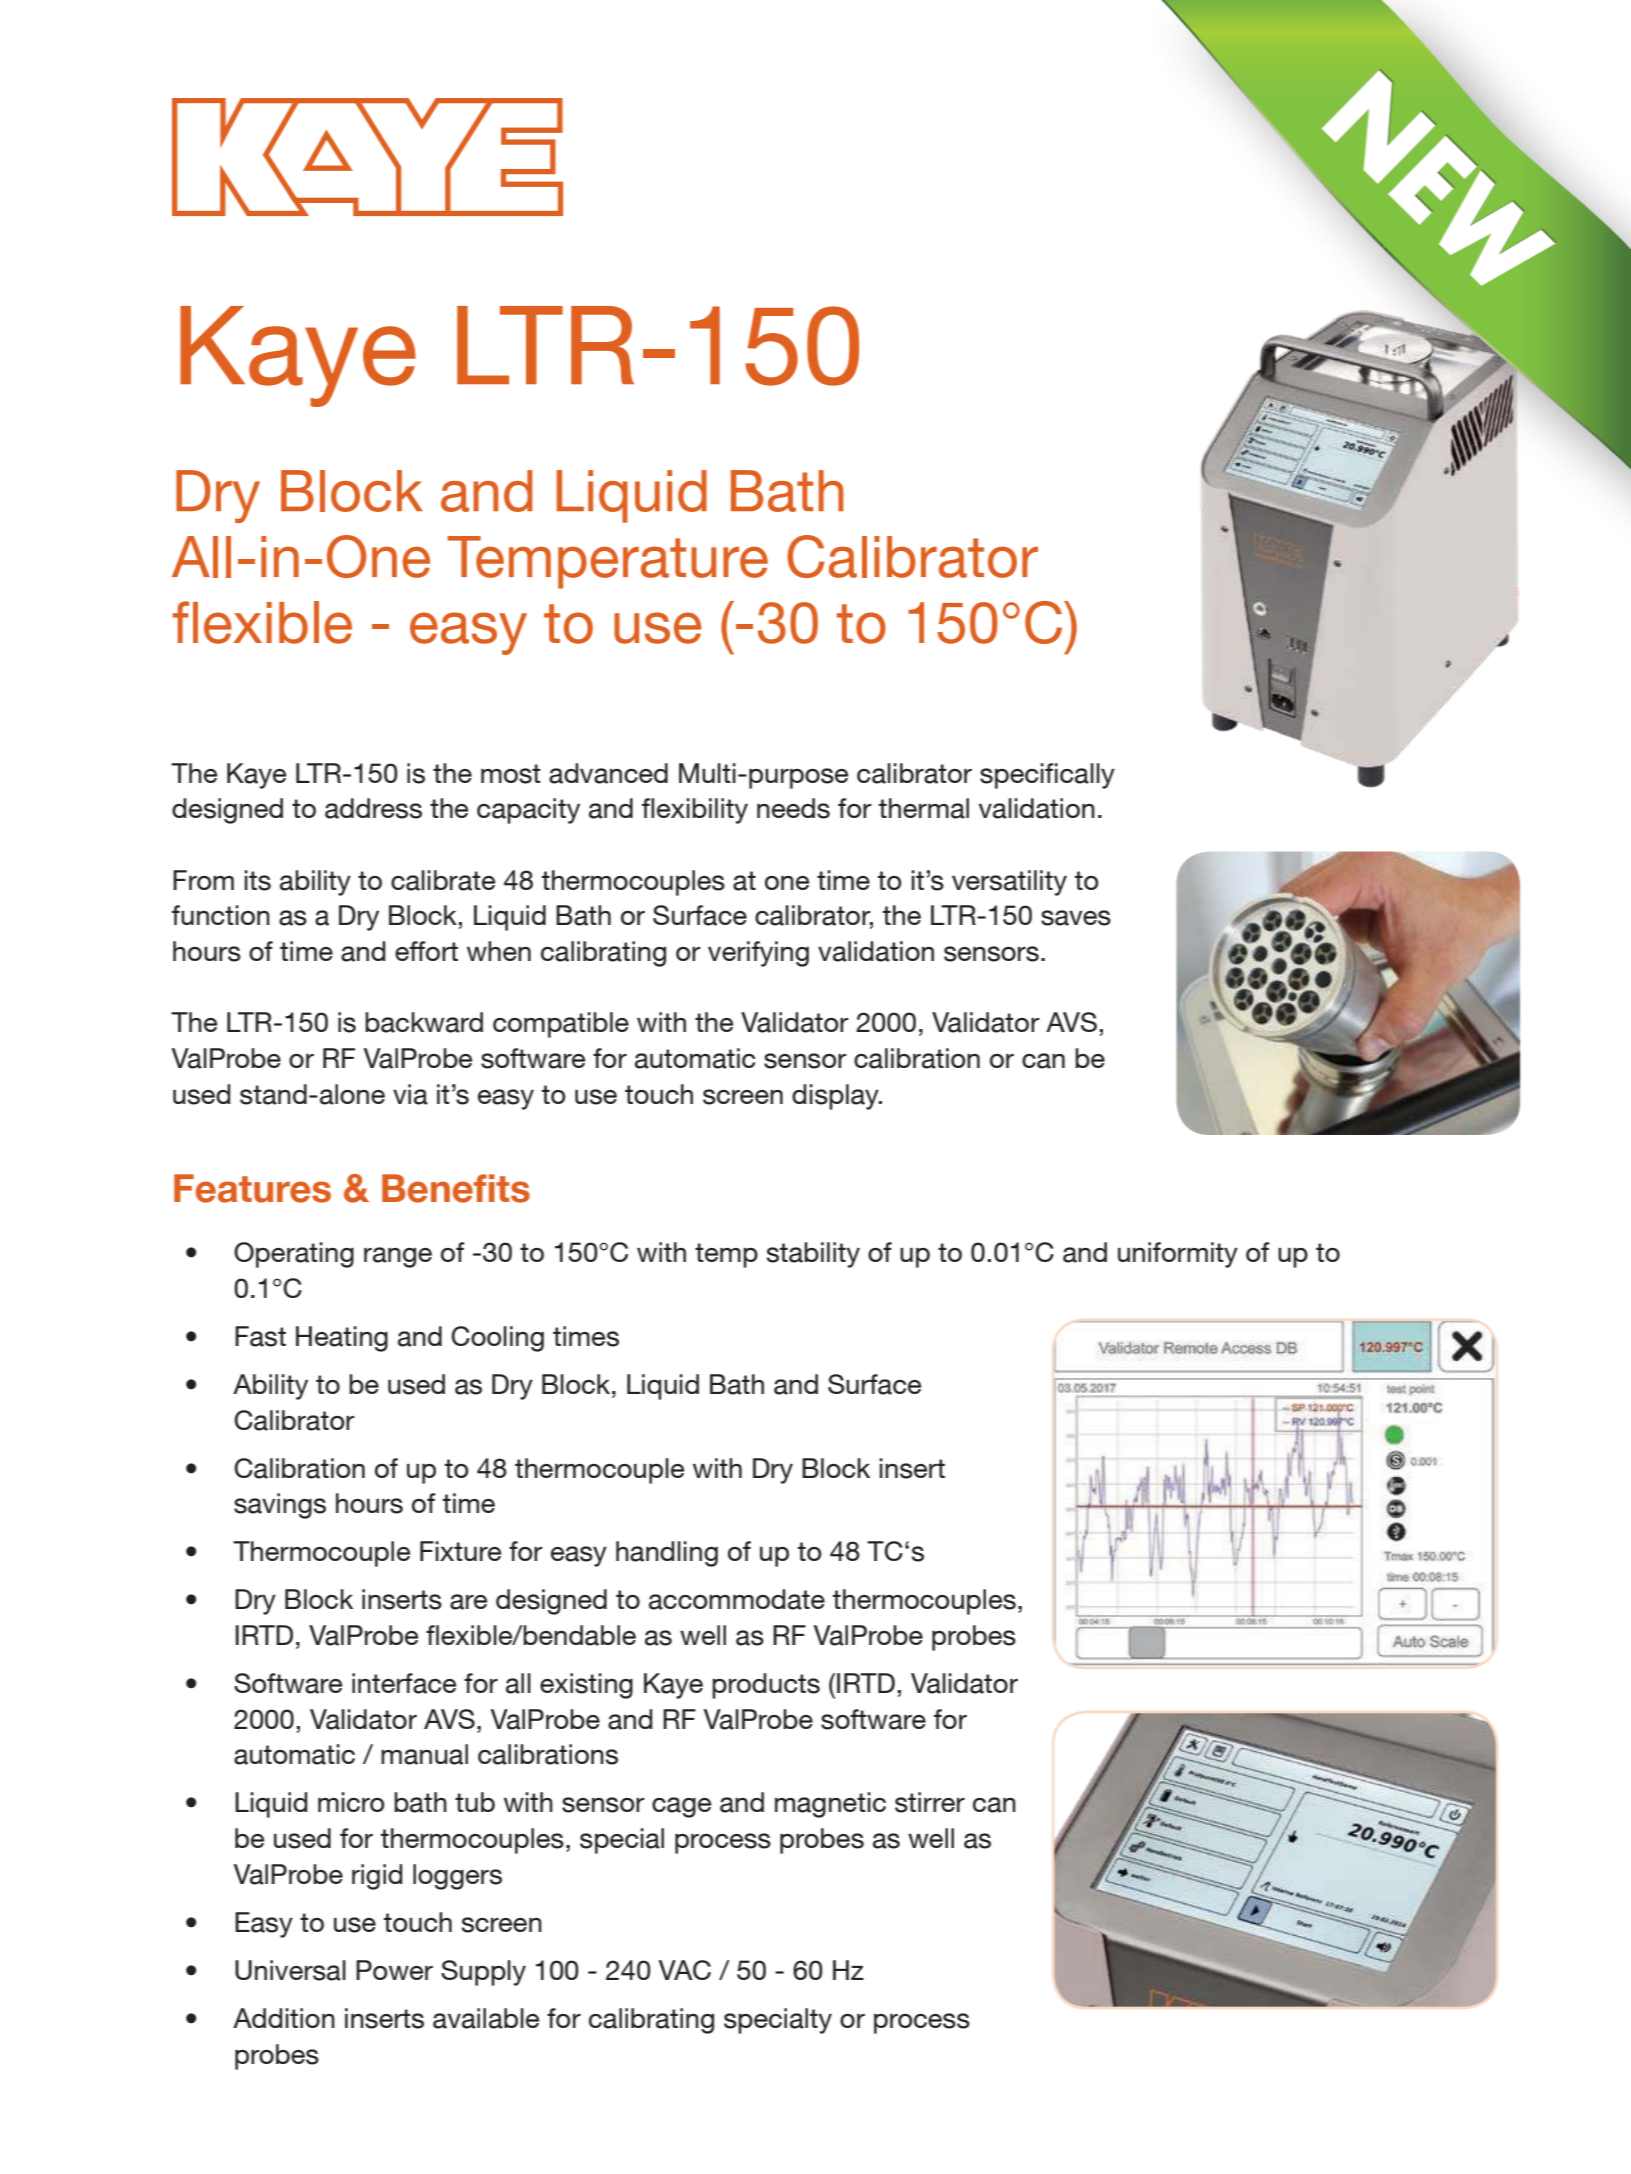 The image size is (1631, 2174). Describe the element at coordinates (1178, 1255) in the image. I see `uniformity` at that location.
